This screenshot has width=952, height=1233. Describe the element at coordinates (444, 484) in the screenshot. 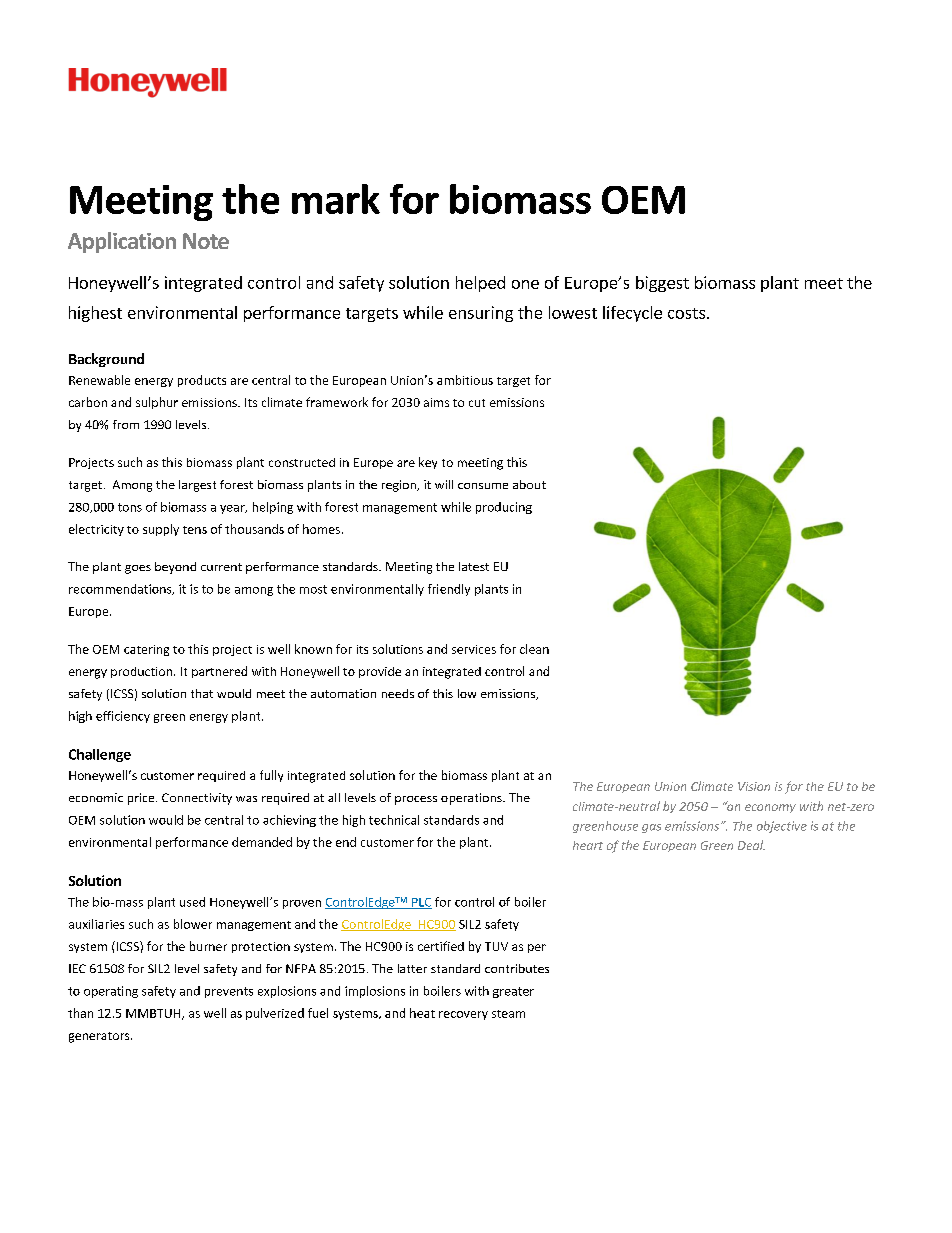

I see `will` at that location.
